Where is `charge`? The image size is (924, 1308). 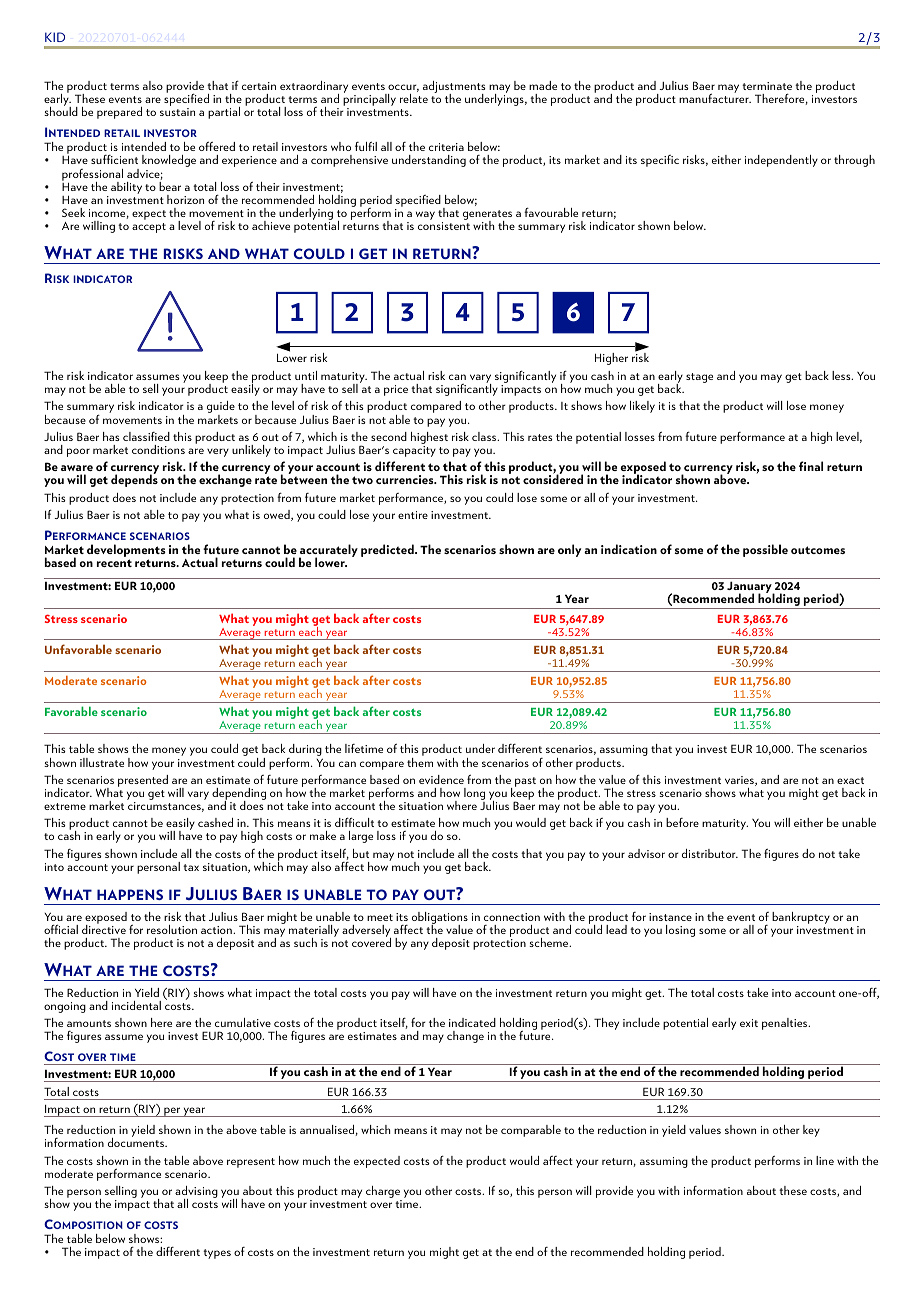 charge is located at coordinates (384, 1193).
